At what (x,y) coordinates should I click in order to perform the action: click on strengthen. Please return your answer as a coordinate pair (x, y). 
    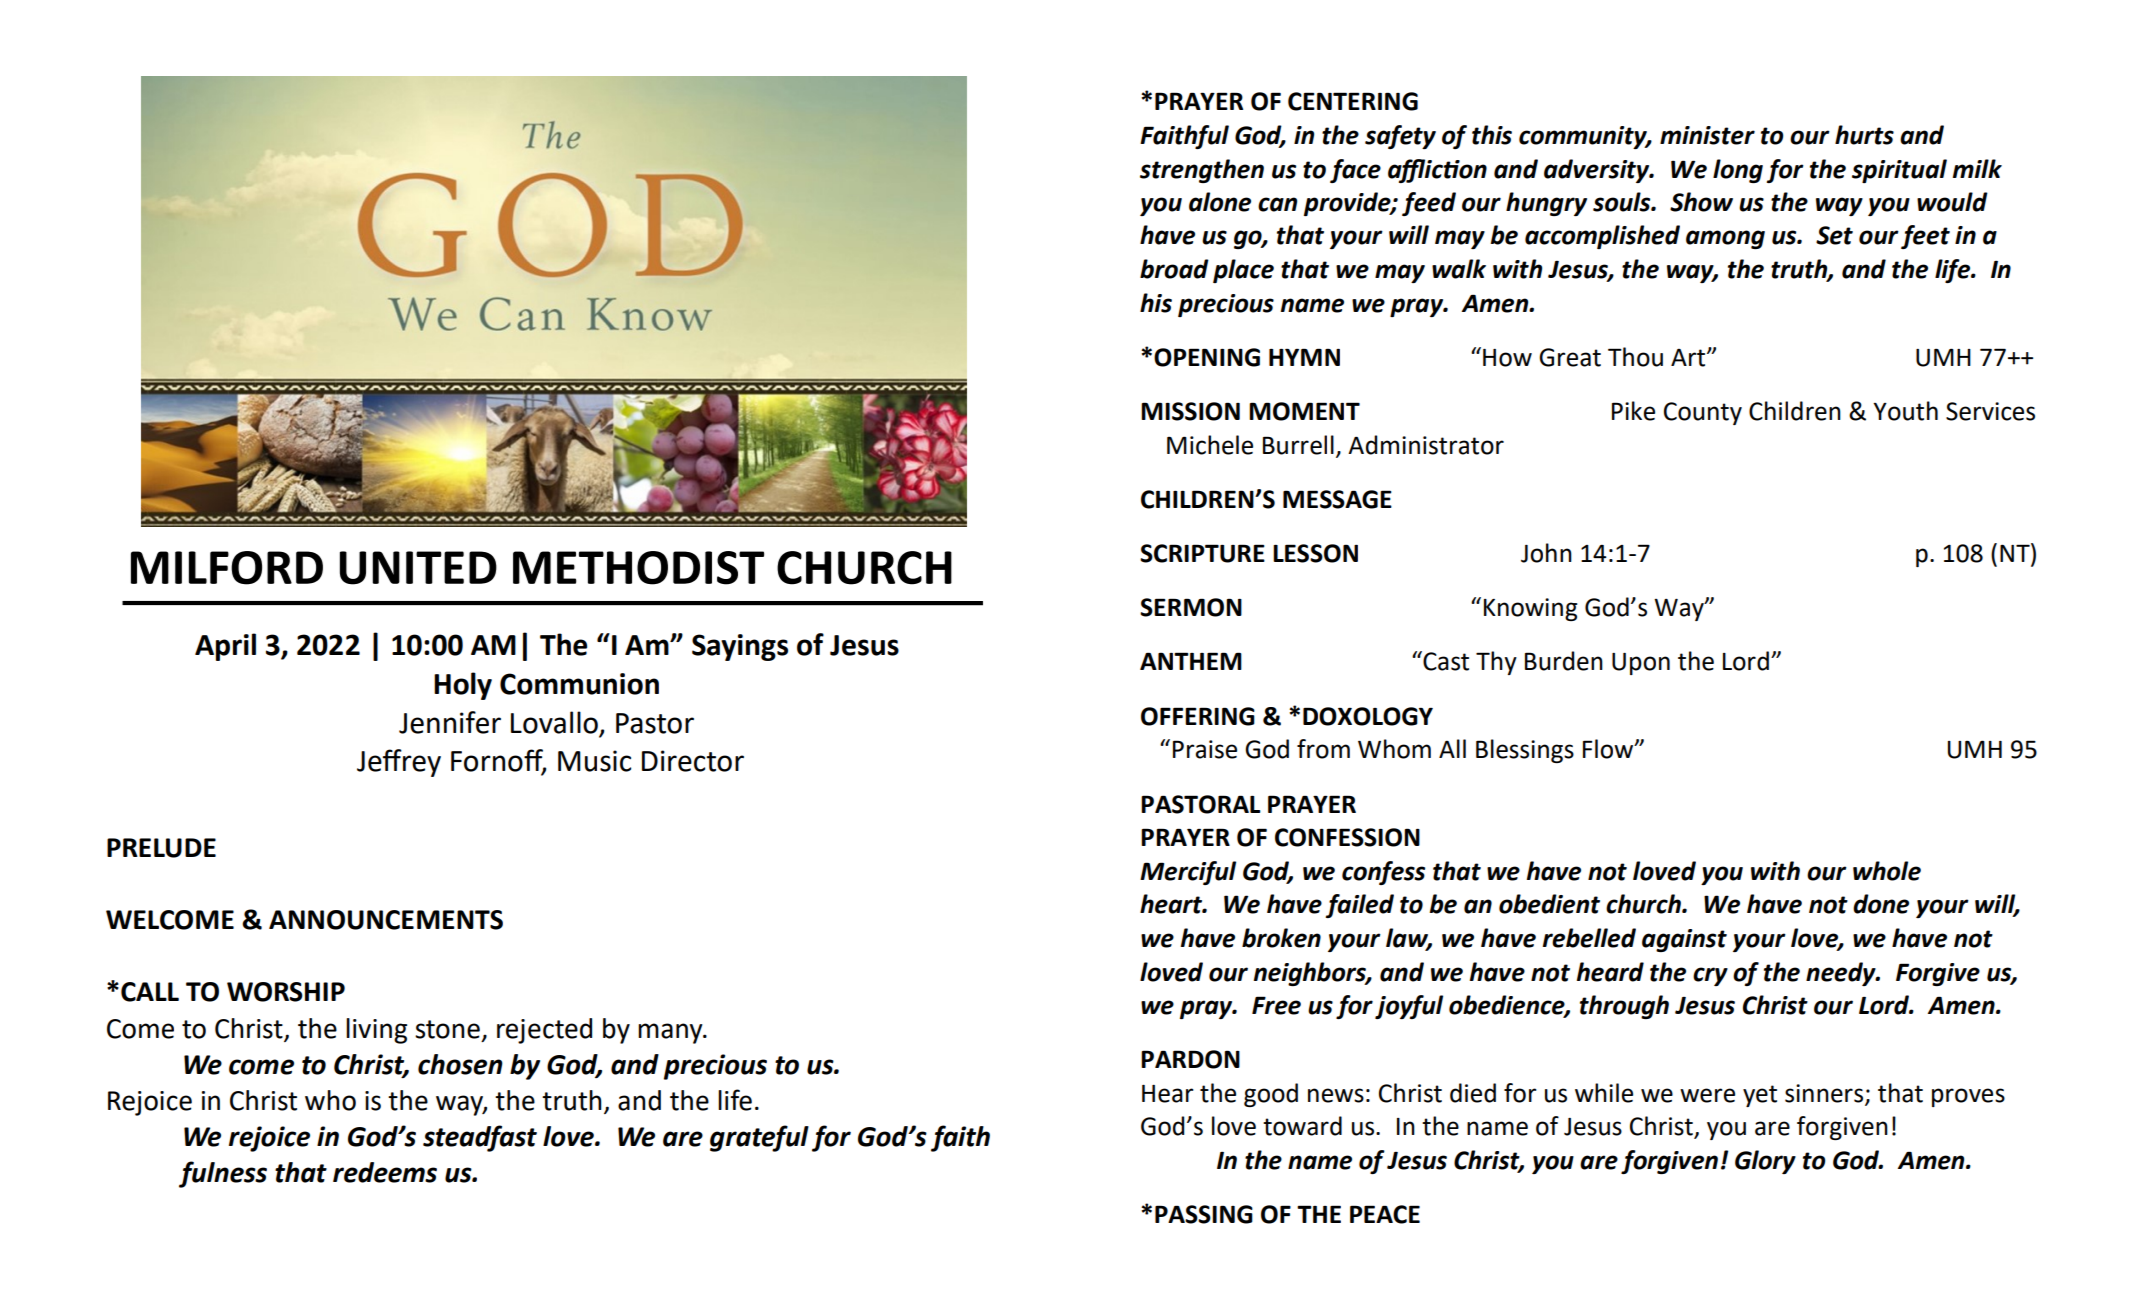
    Looking at the image, I should click on (1202, 171).
